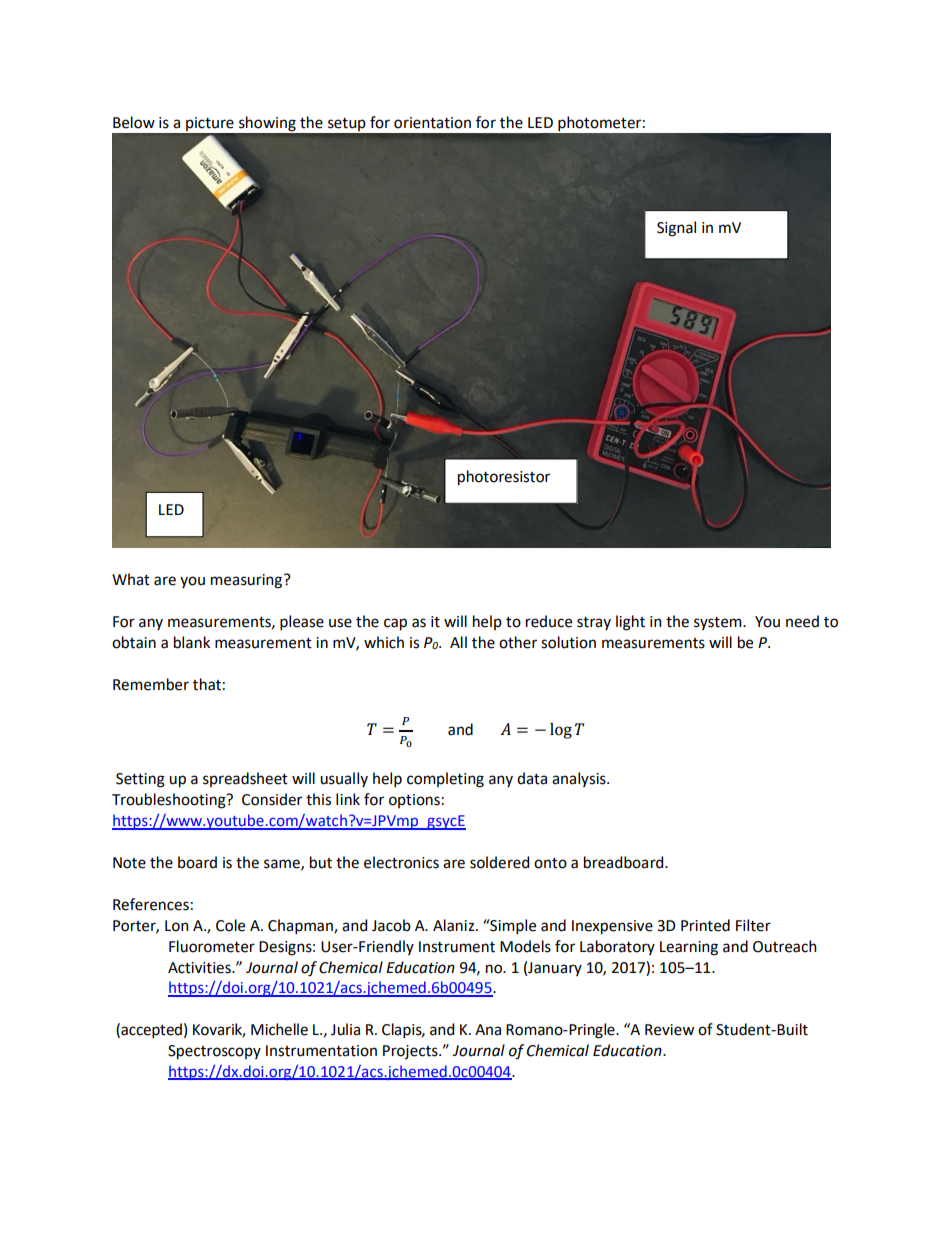 Image resolution: width=952 pixels, height=1233 pixels. Describe the element at coordinates (719, 623) in the screenshot. I see `system` at that location.
